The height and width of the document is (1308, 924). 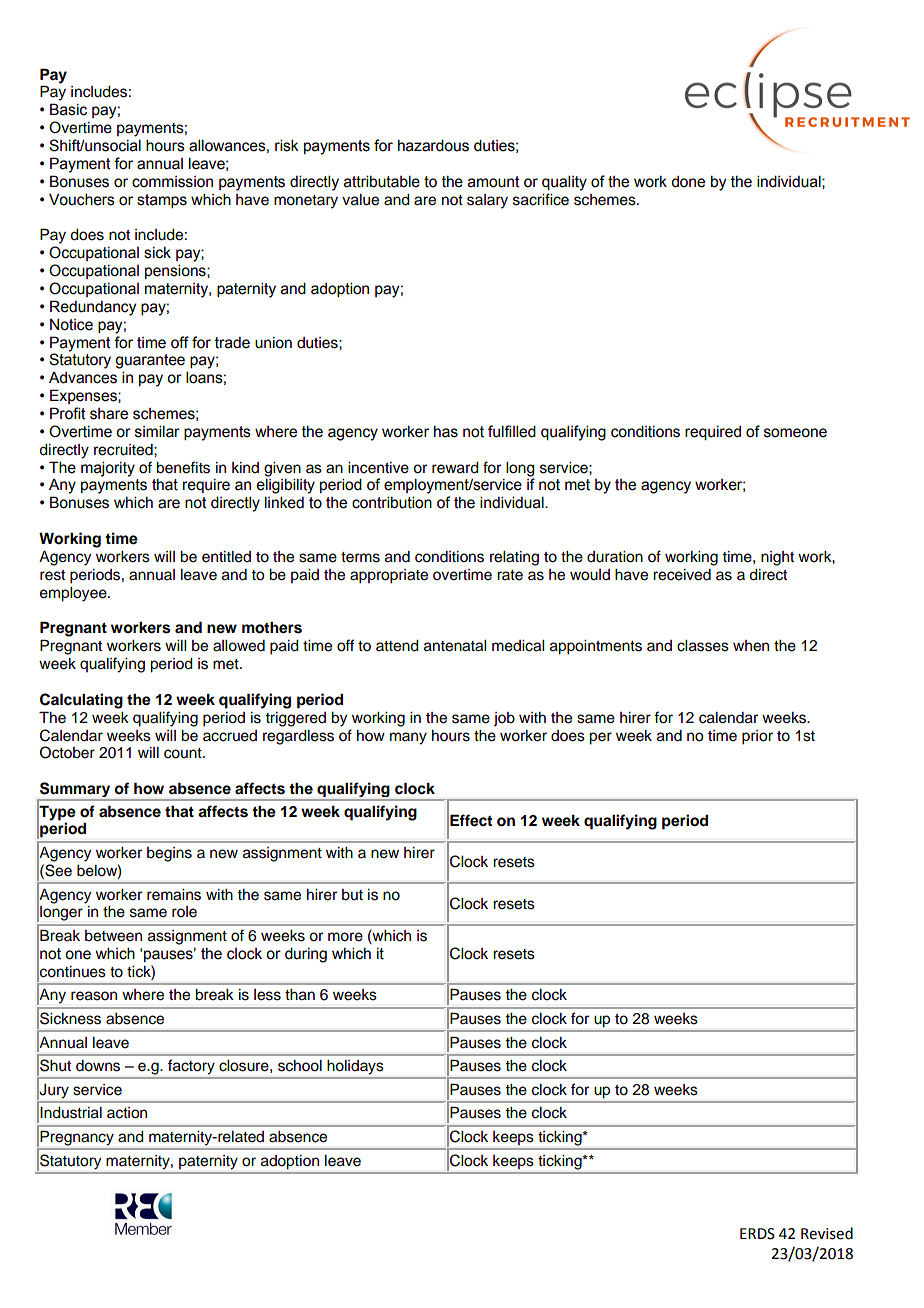 I want to click on holidays, so click(x=355, y=1067).
